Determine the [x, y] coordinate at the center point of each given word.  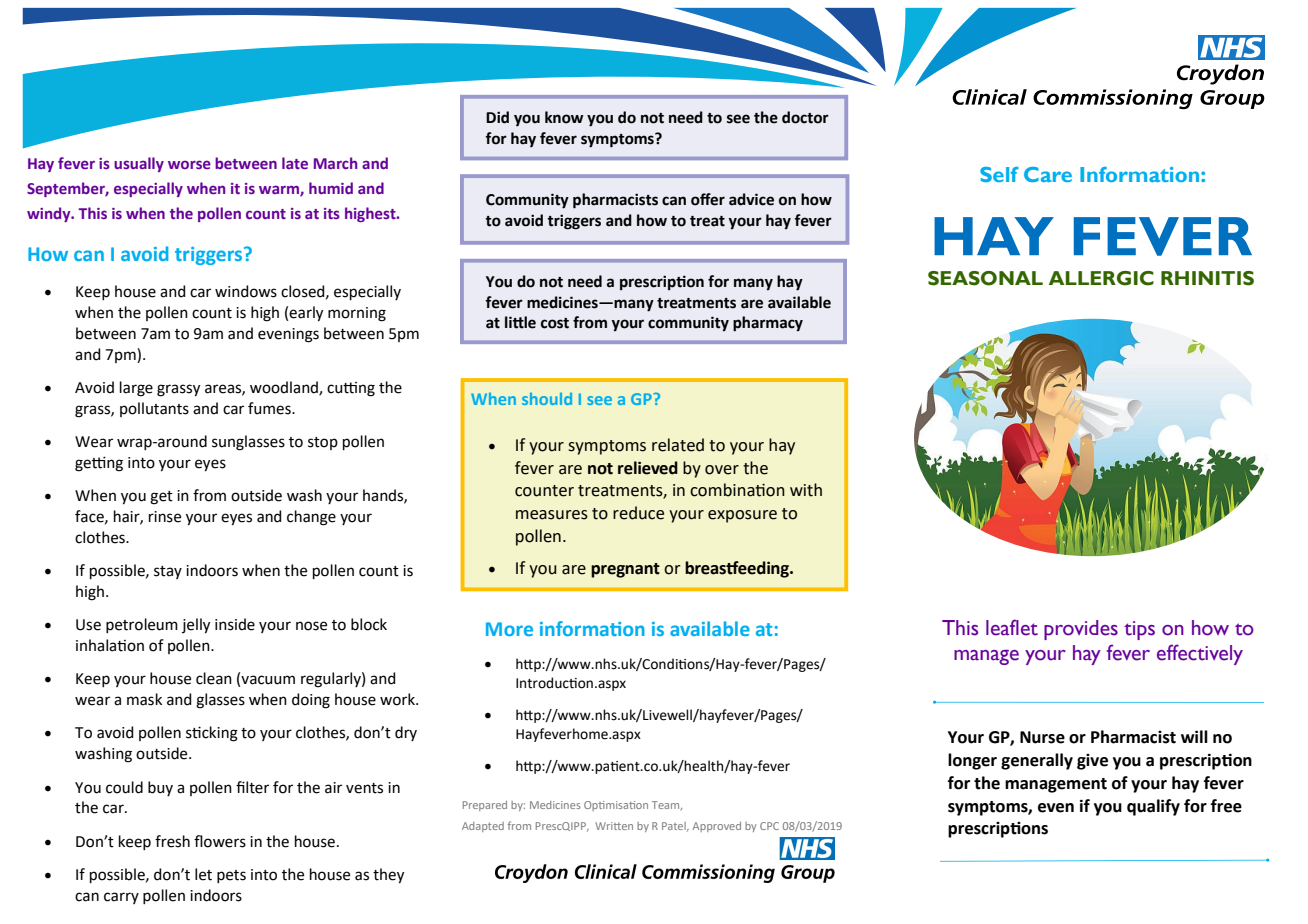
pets [231, 876]
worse [189, 164]
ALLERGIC [1101, 278]
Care [1048, 174]
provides [1081, 630]
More [509, 629]
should [547, 399]
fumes [270, 408]
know [564, 117]
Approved [716, 827]
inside [235, 624]
